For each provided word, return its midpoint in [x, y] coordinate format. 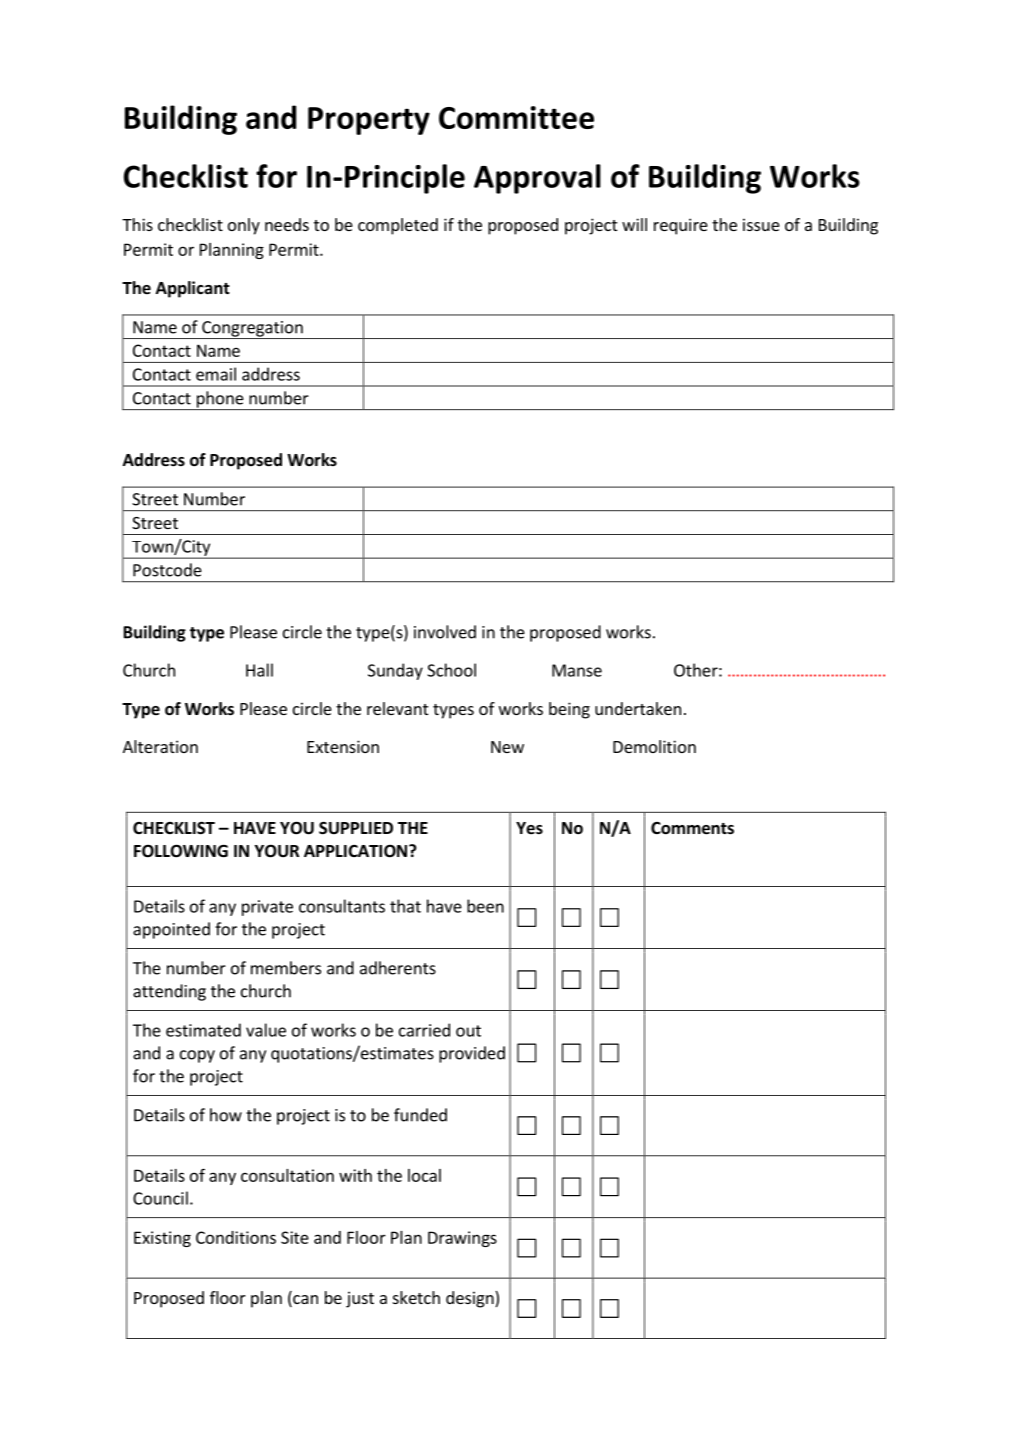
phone [220, 400]
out [468, 1031]
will [634, 224]
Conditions [236, 1237]
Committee [516, 117]
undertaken [638, 708]
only [244, 226]
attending [169, 992]
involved [445, 632]
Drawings [462, 1239]
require [681, 226]
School [451, 670]
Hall [259, 670]
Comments [692, 828]
